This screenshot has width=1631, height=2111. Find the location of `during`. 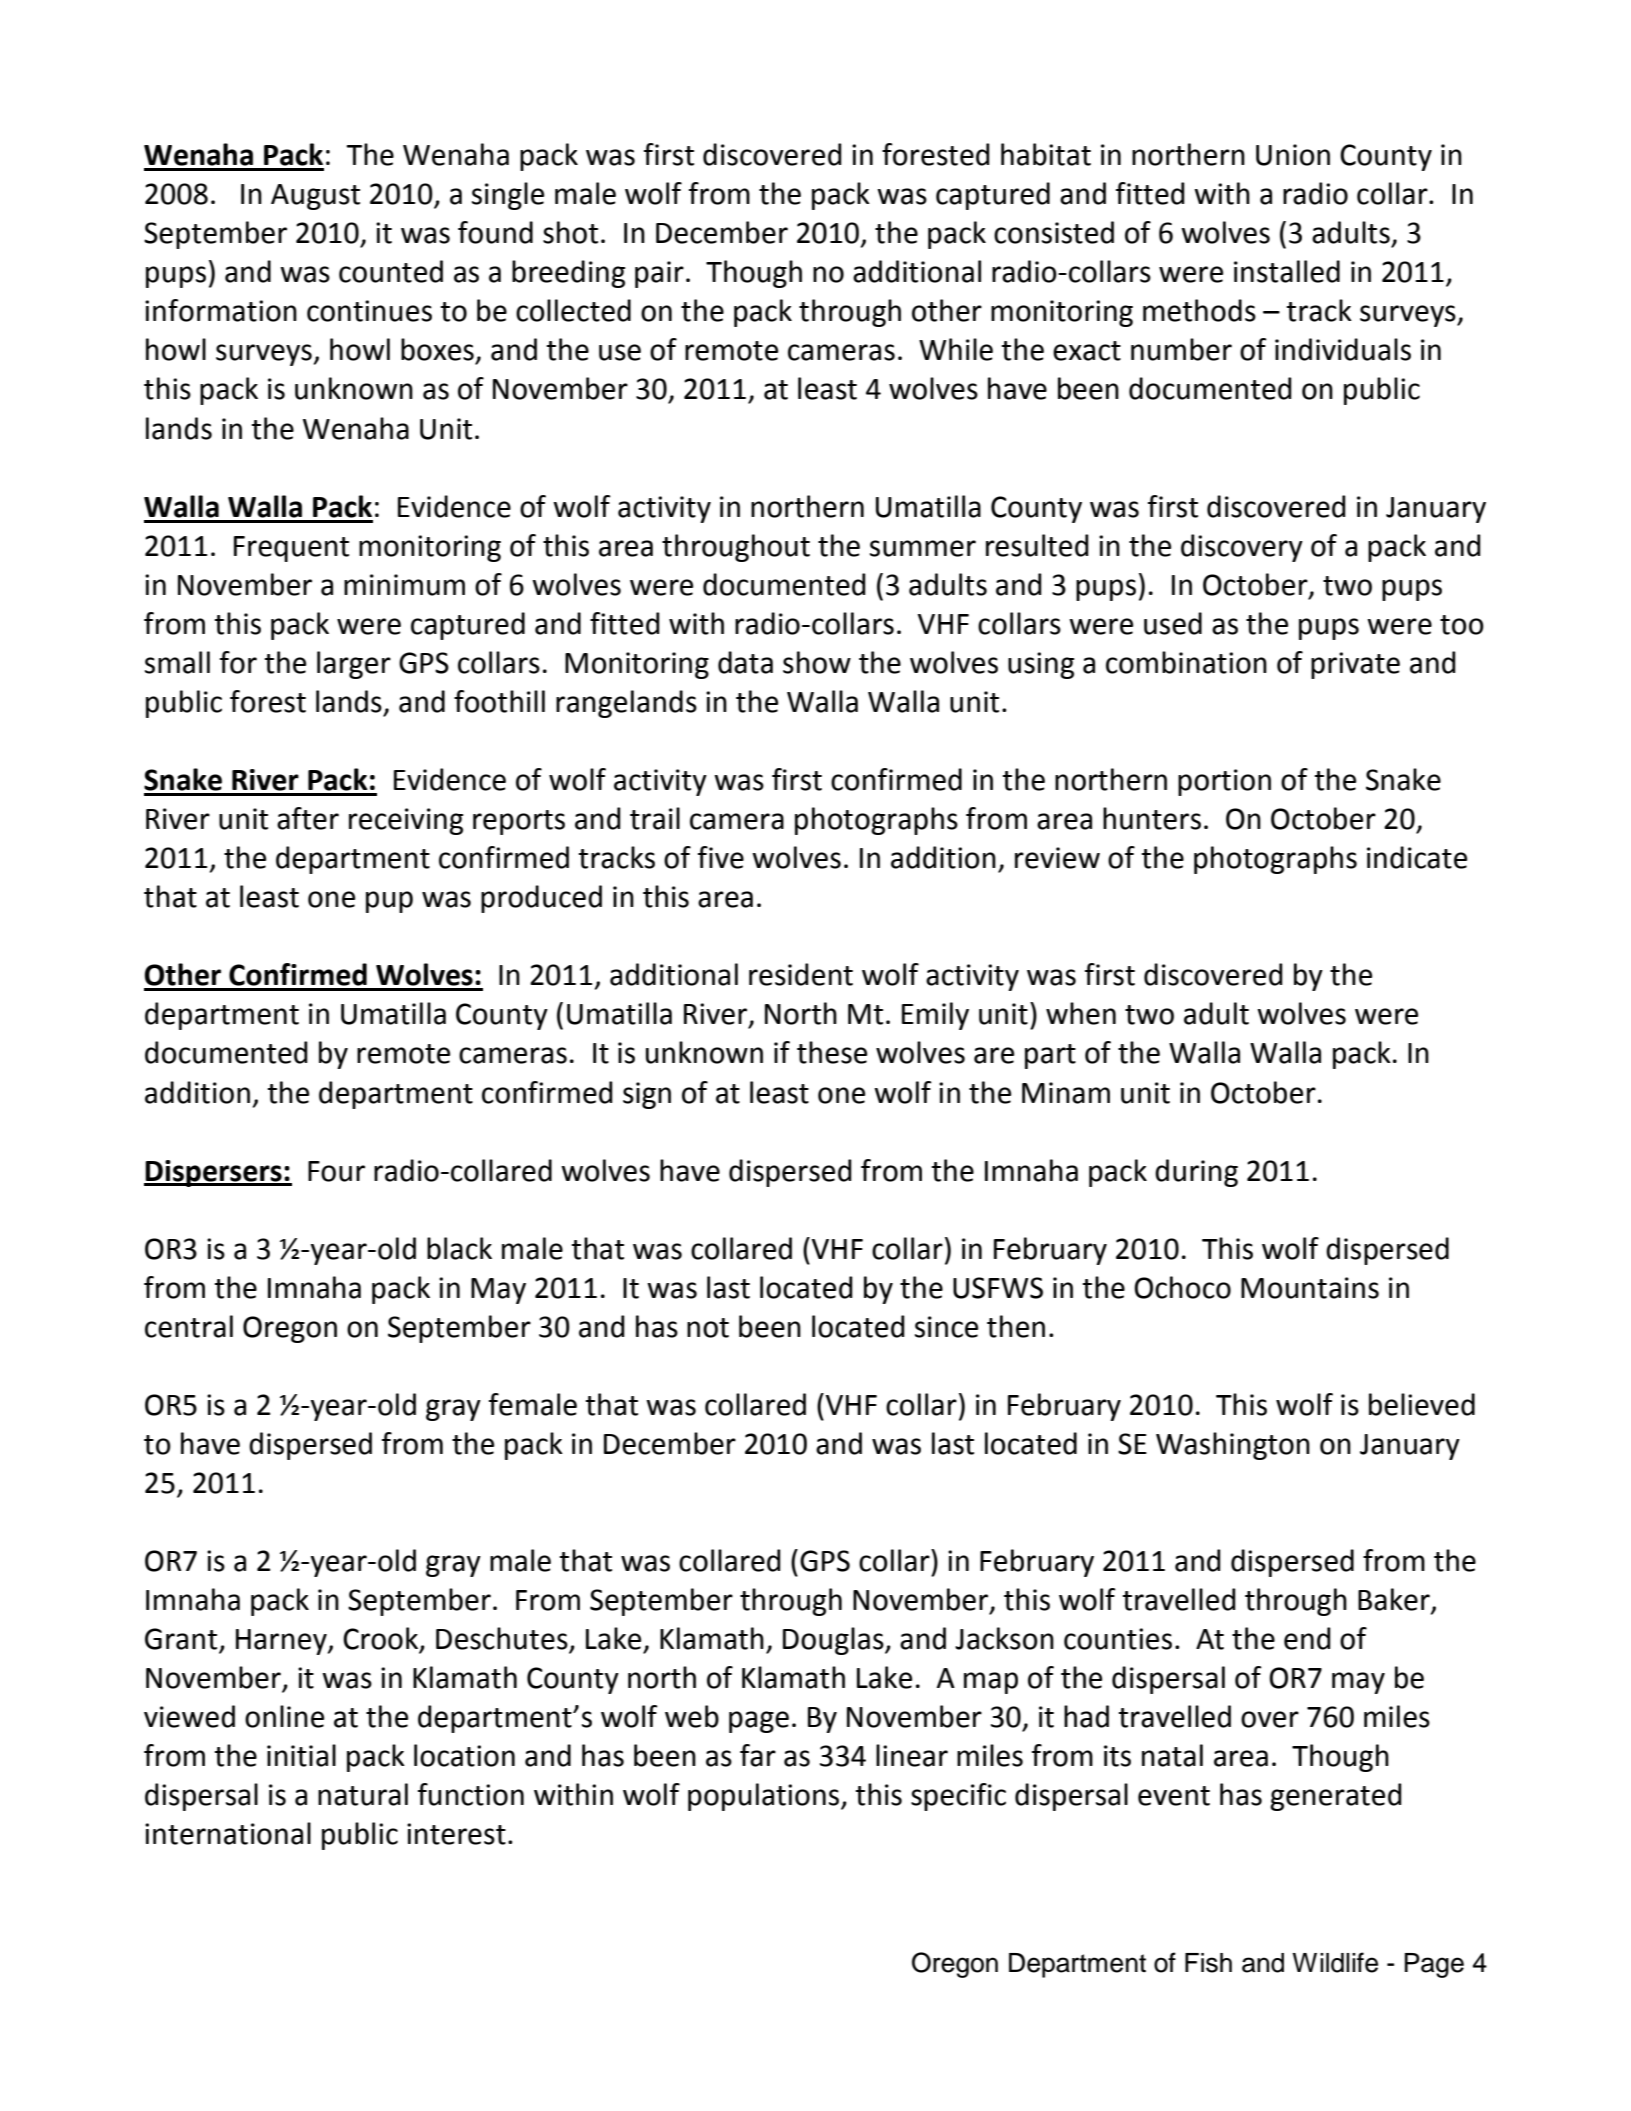

during is located at coordinates (1196, 1173).
